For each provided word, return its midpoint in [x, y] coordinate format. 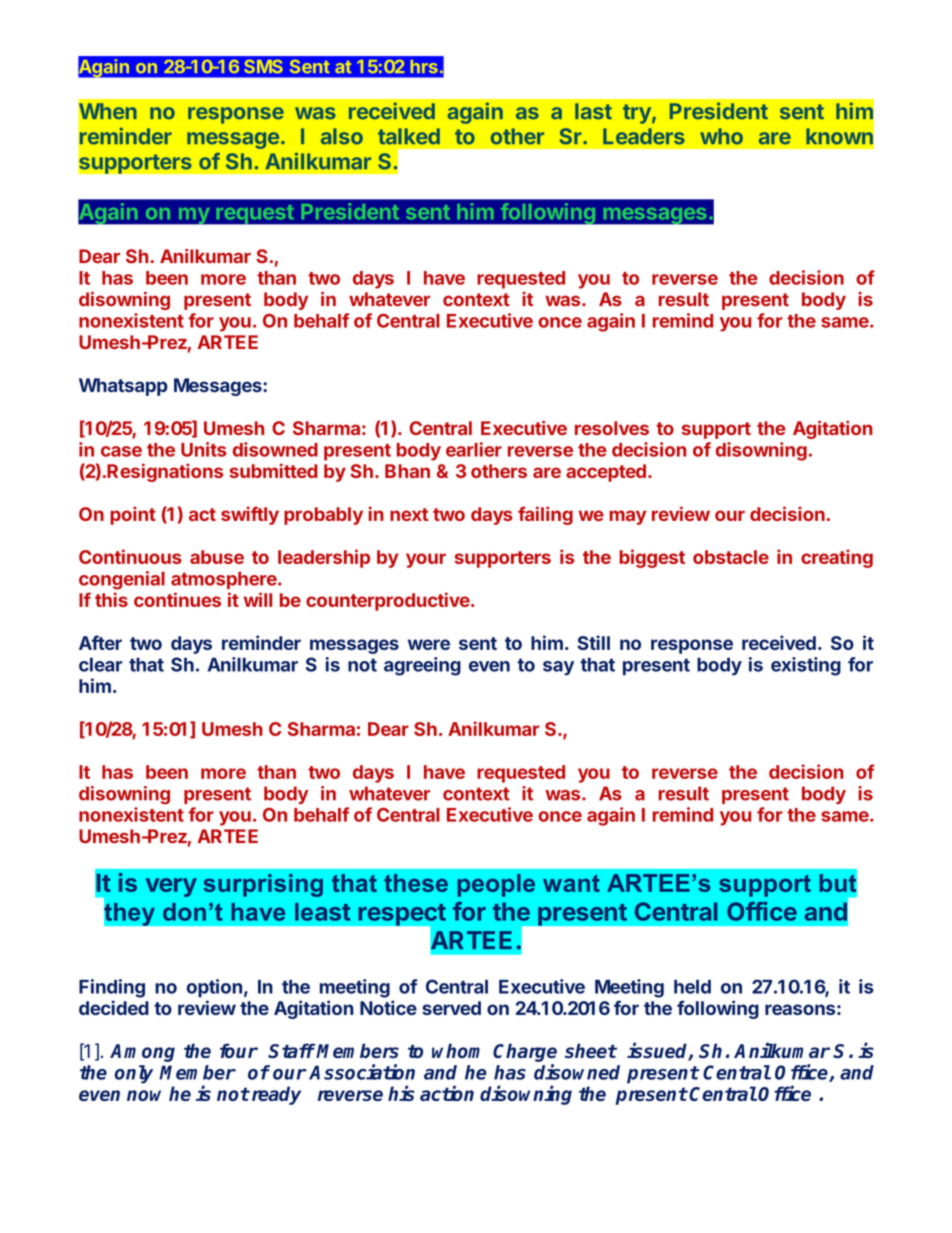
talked [409, 136]
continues [177, 599]
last [593, 111]
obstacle [731, 557]
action [447, 1093]
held [692, 987]
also [342, 136]
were [429, 644]
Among [142, 1053]
